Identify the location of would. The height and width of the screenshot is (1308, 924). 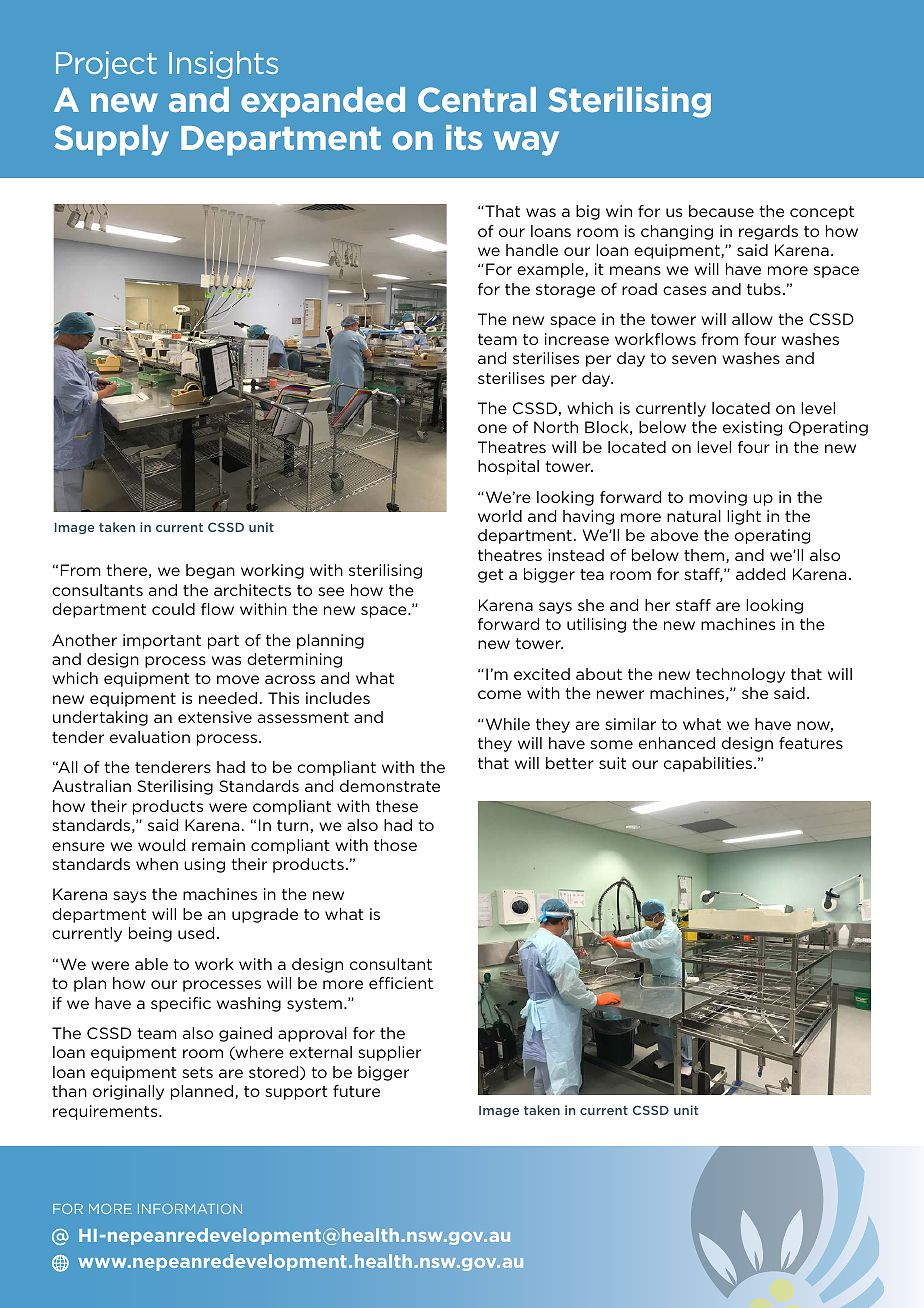
(161, 845).
